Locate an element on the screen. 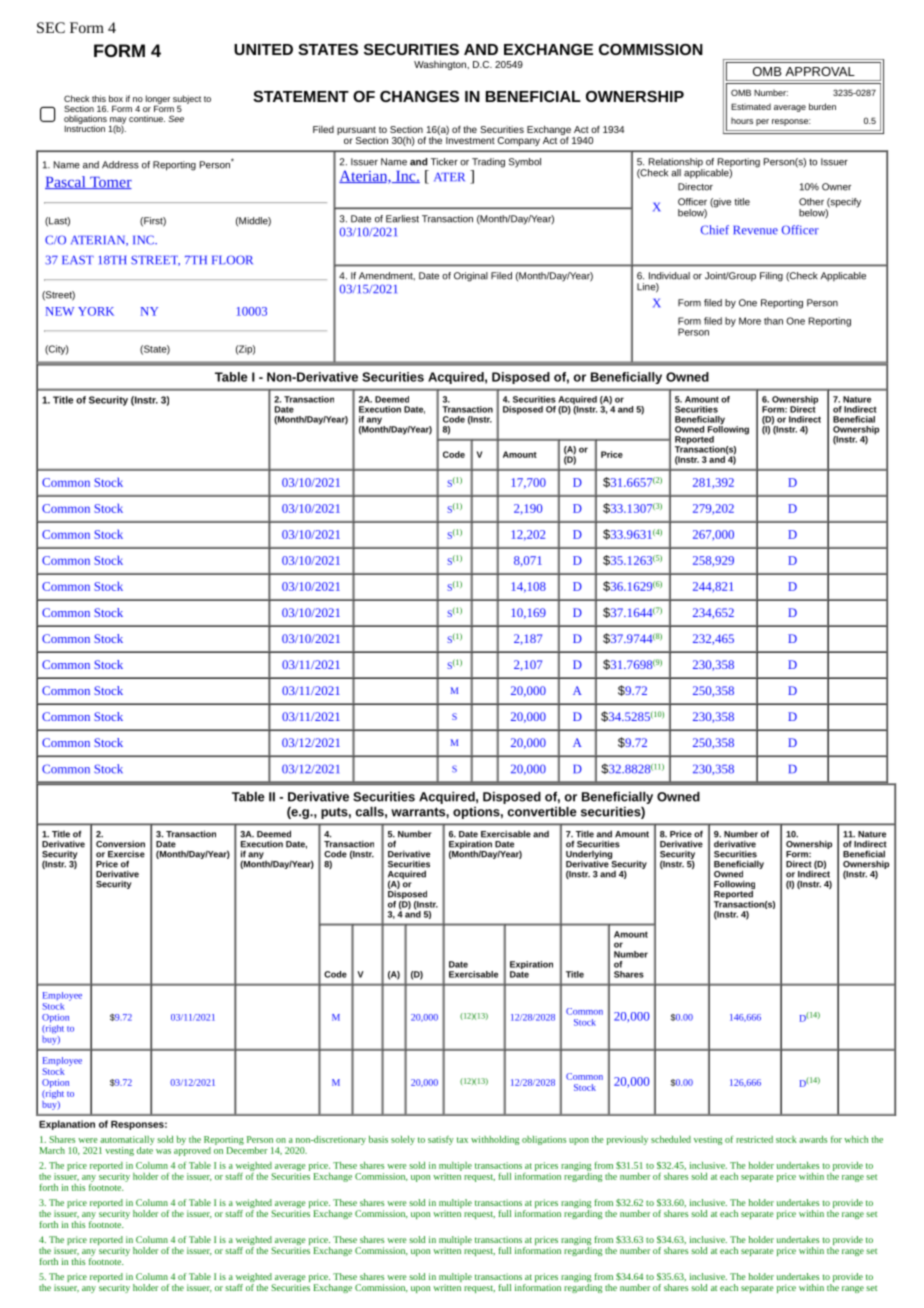  convertible is located at coordinates (542, 812).
